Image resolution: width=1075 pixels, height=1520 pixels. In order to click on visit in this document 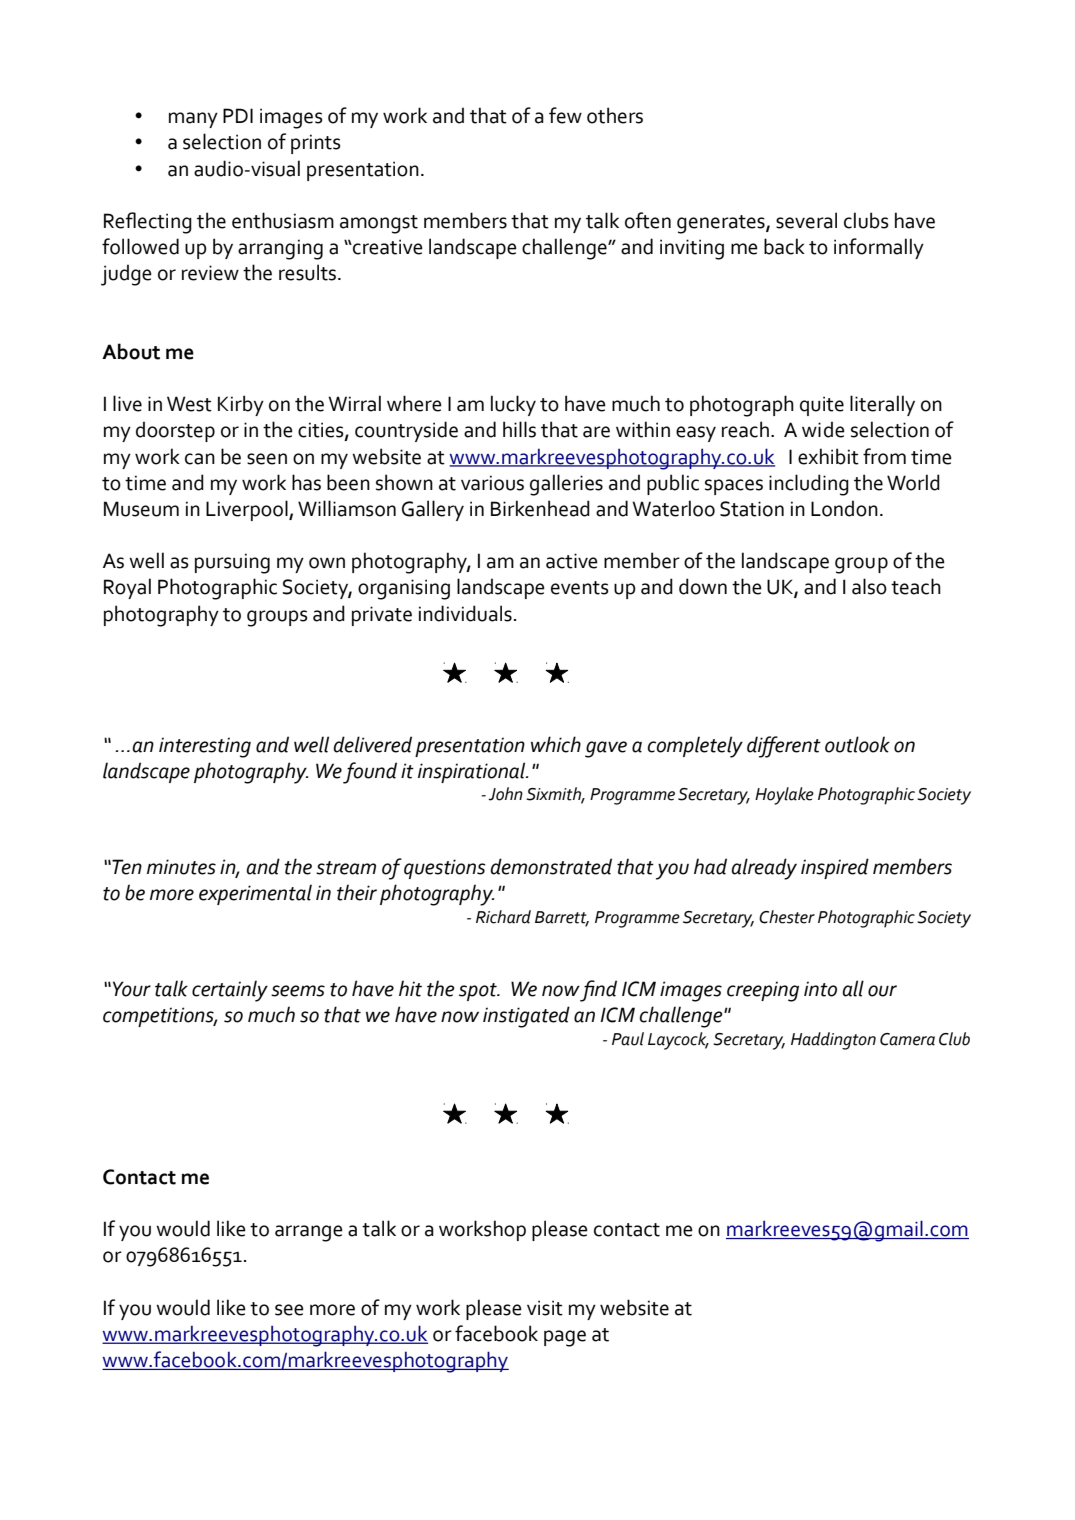, I will do `click(545, 1308)`.
